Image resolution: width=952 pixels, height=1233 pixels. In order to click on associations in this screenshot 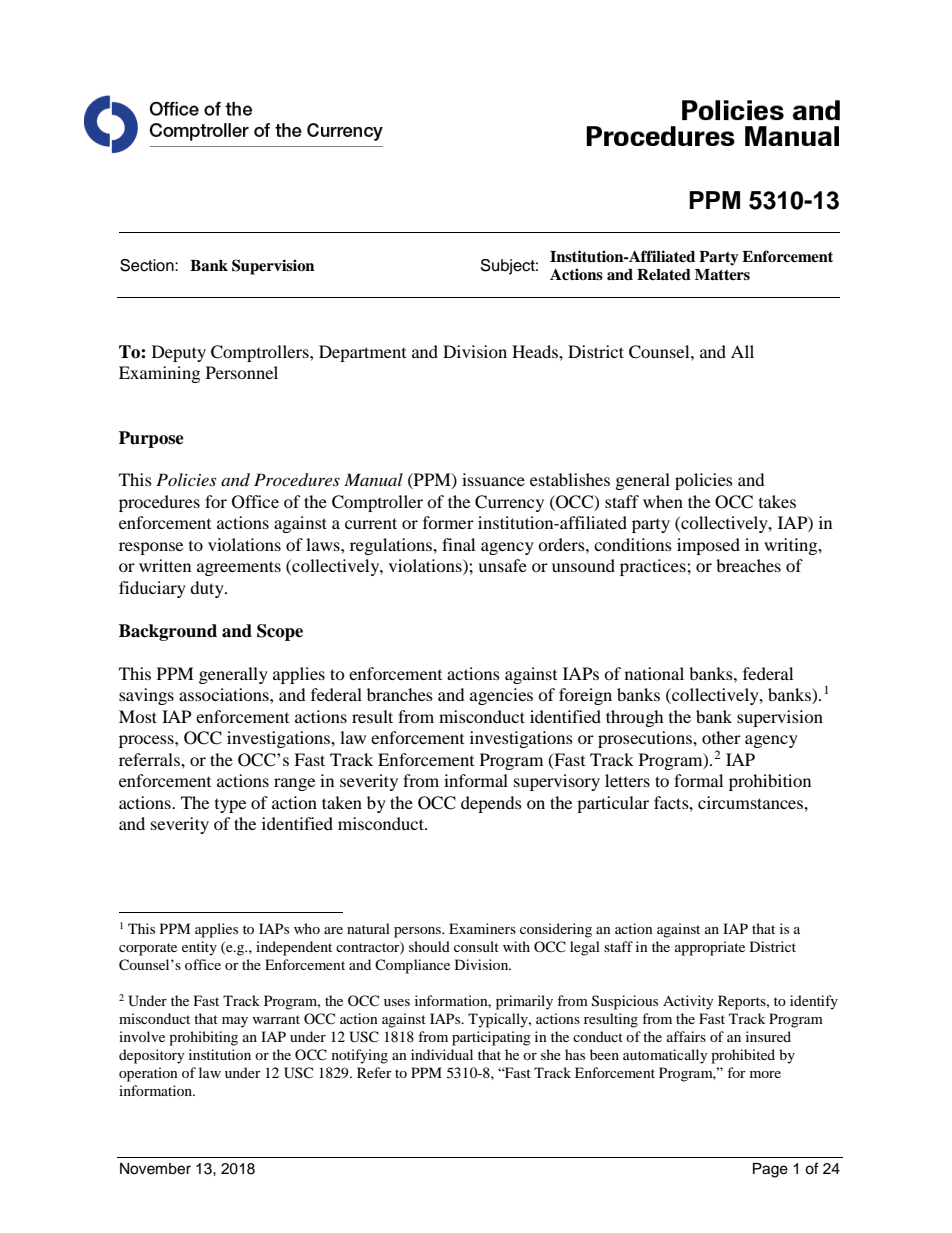, I will do `click(225, 694)`.
